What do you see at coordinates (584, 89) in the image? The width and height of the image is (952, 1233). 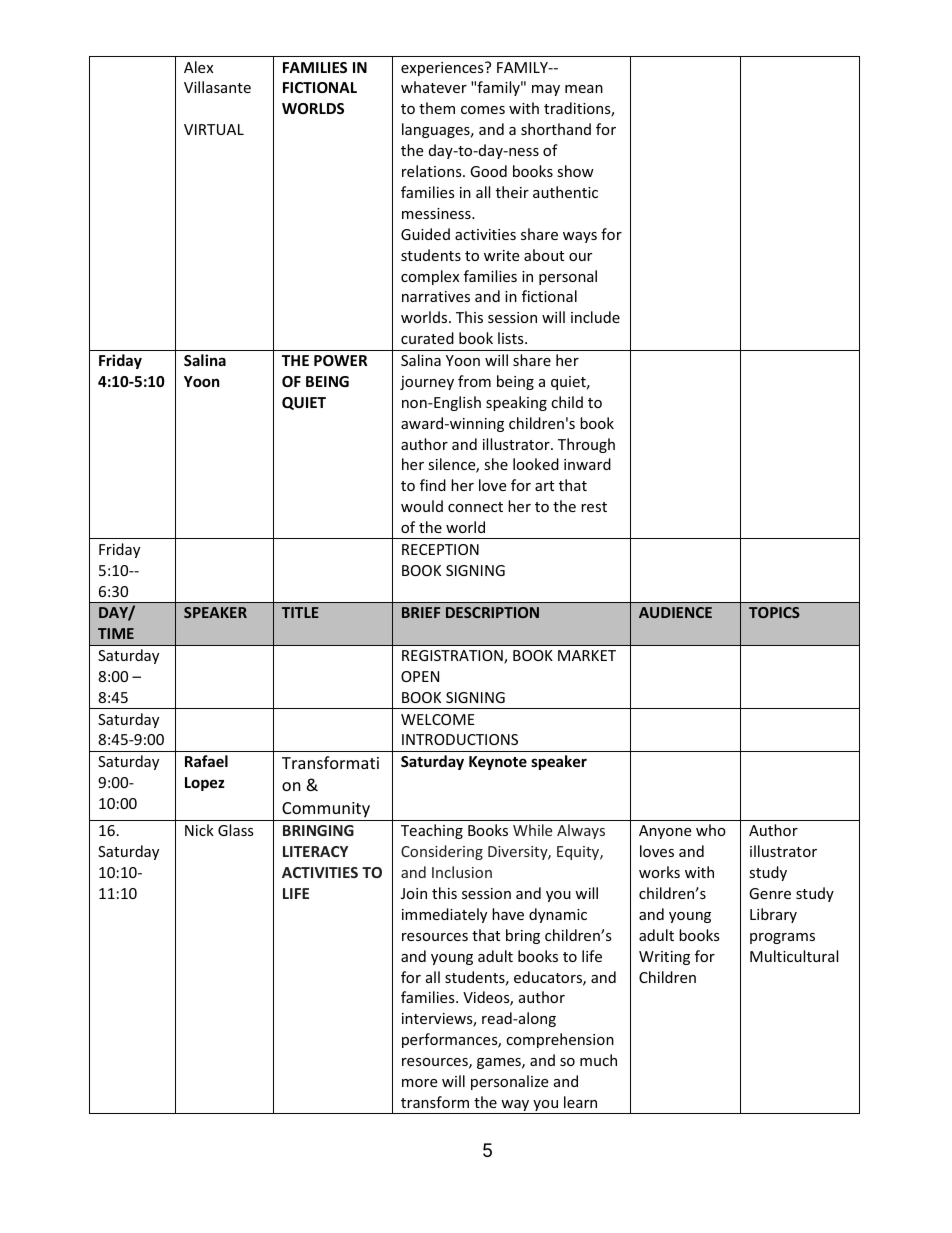 I see `mean` at bounding box center [584, 89].
